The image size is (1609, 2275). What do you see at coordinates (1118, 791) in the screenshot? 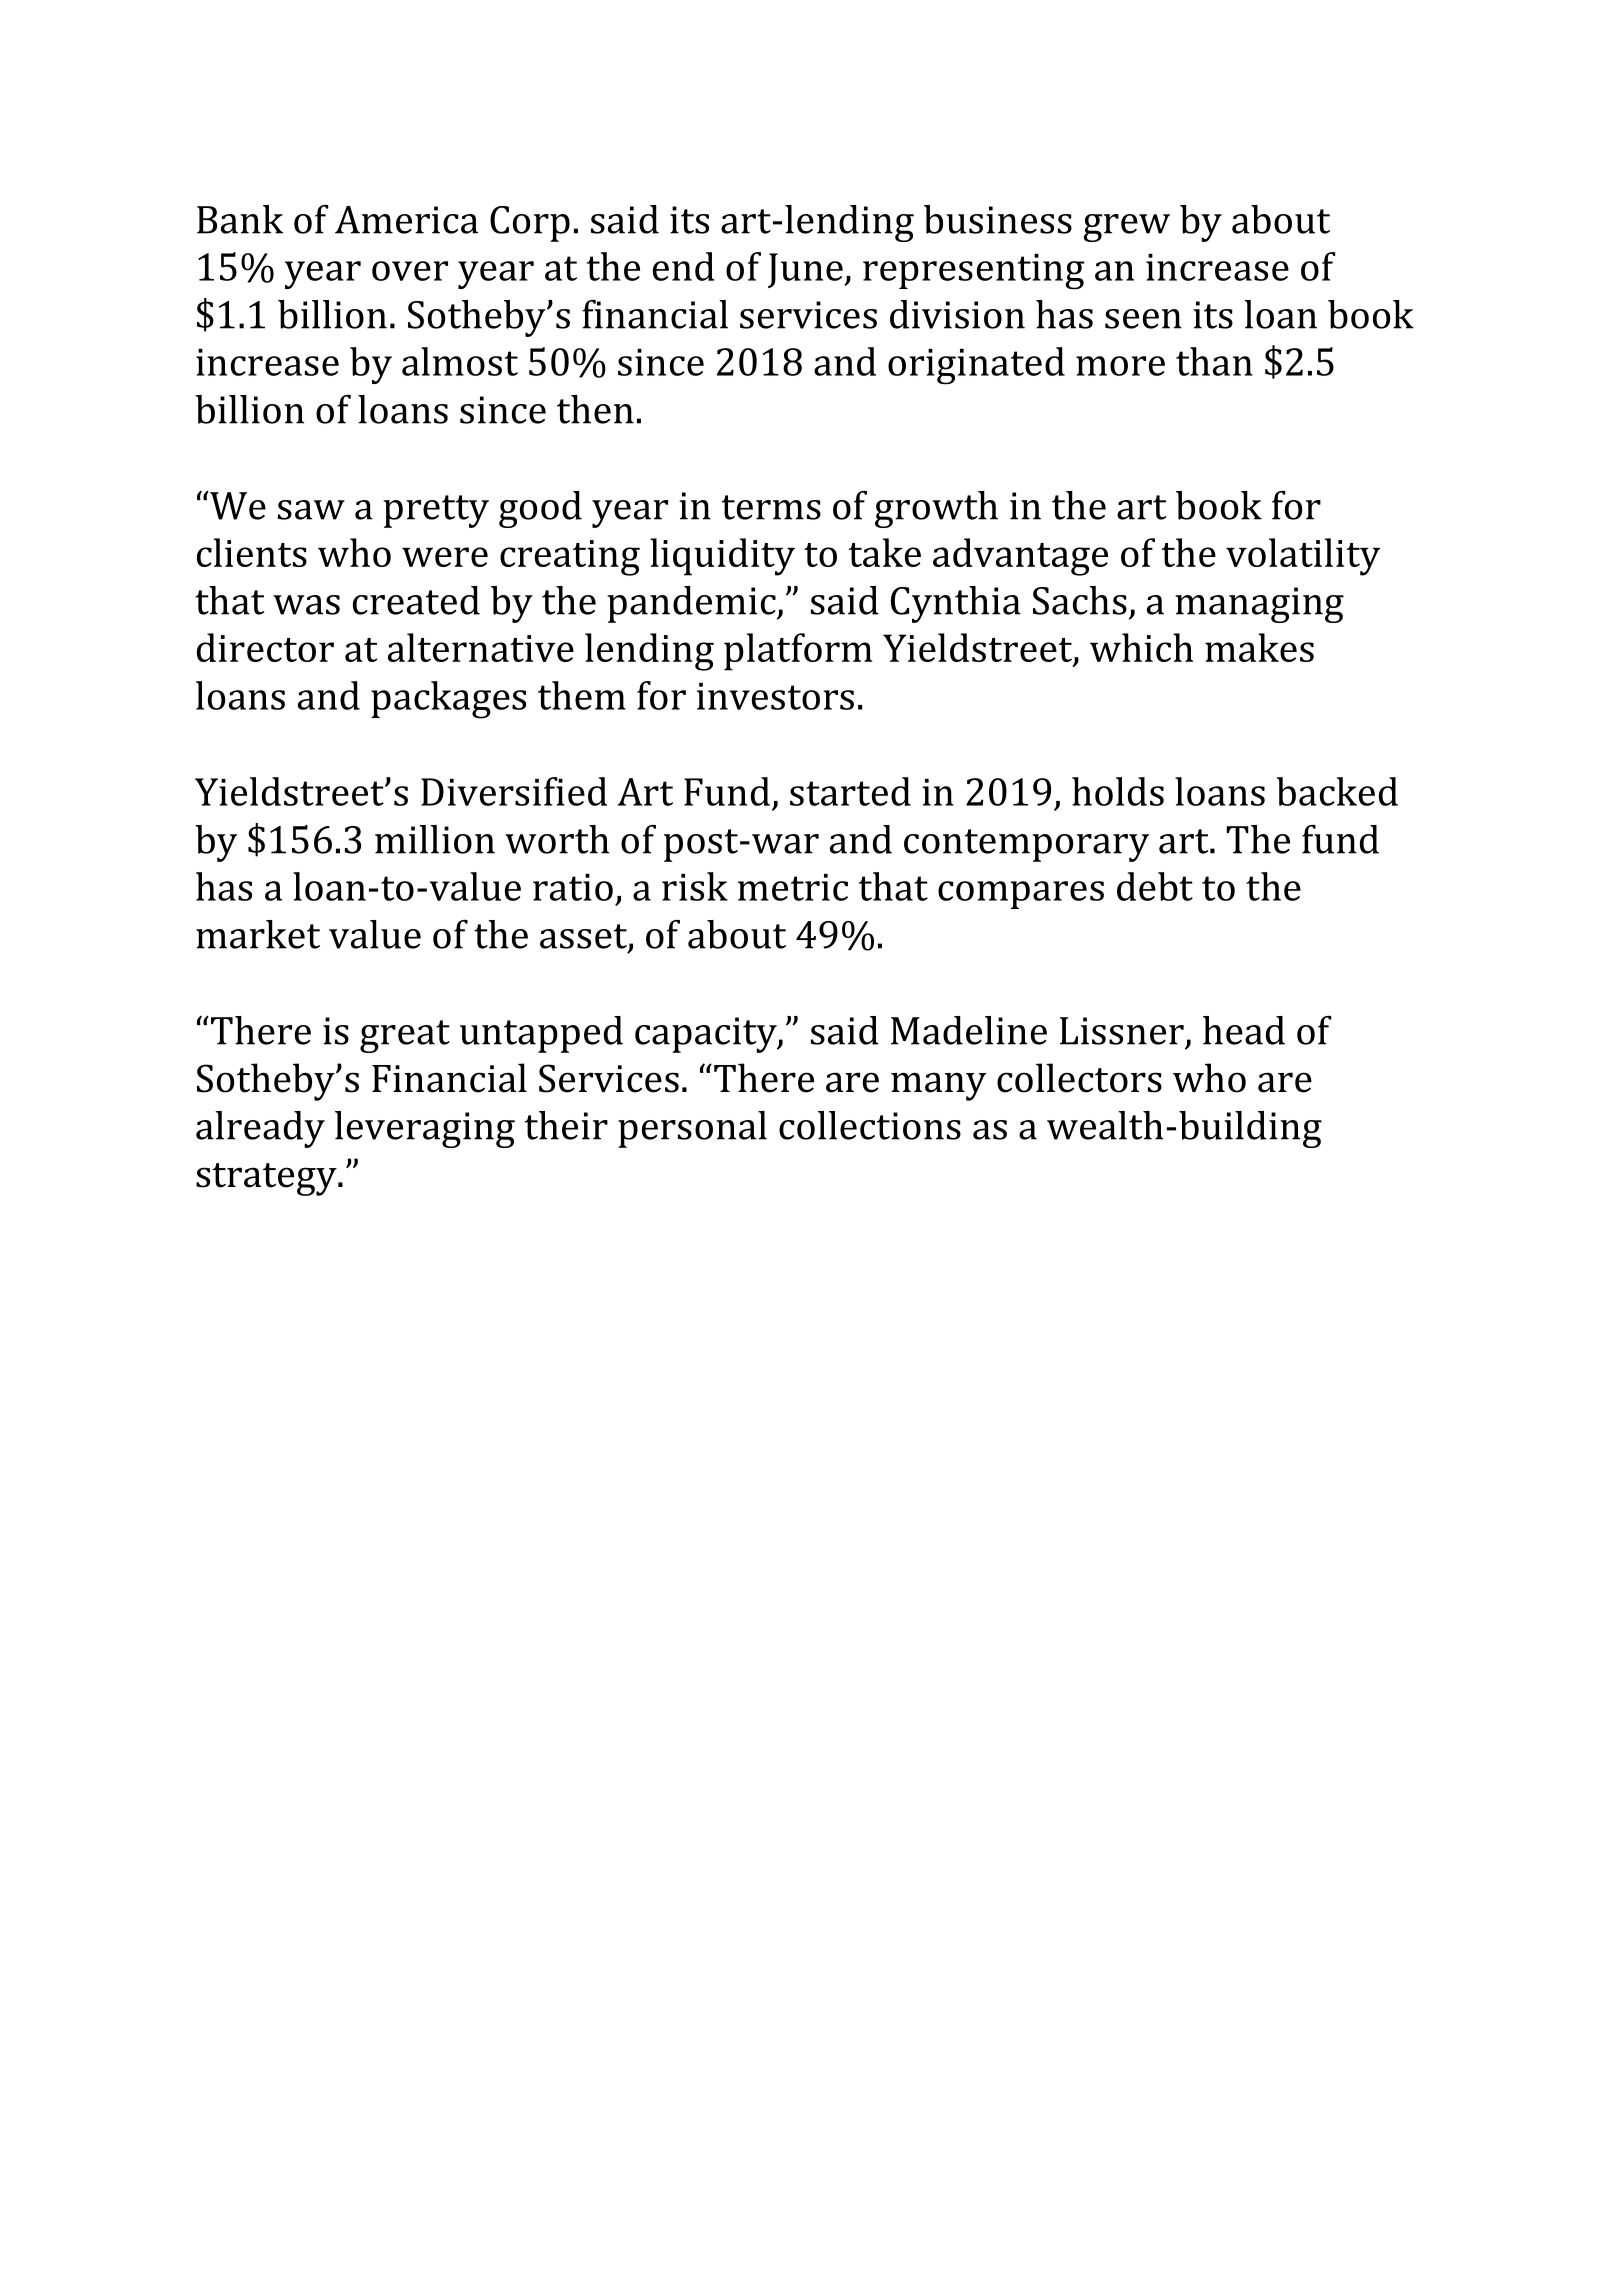
I see `holds` at bounding box center [1118, 791].
